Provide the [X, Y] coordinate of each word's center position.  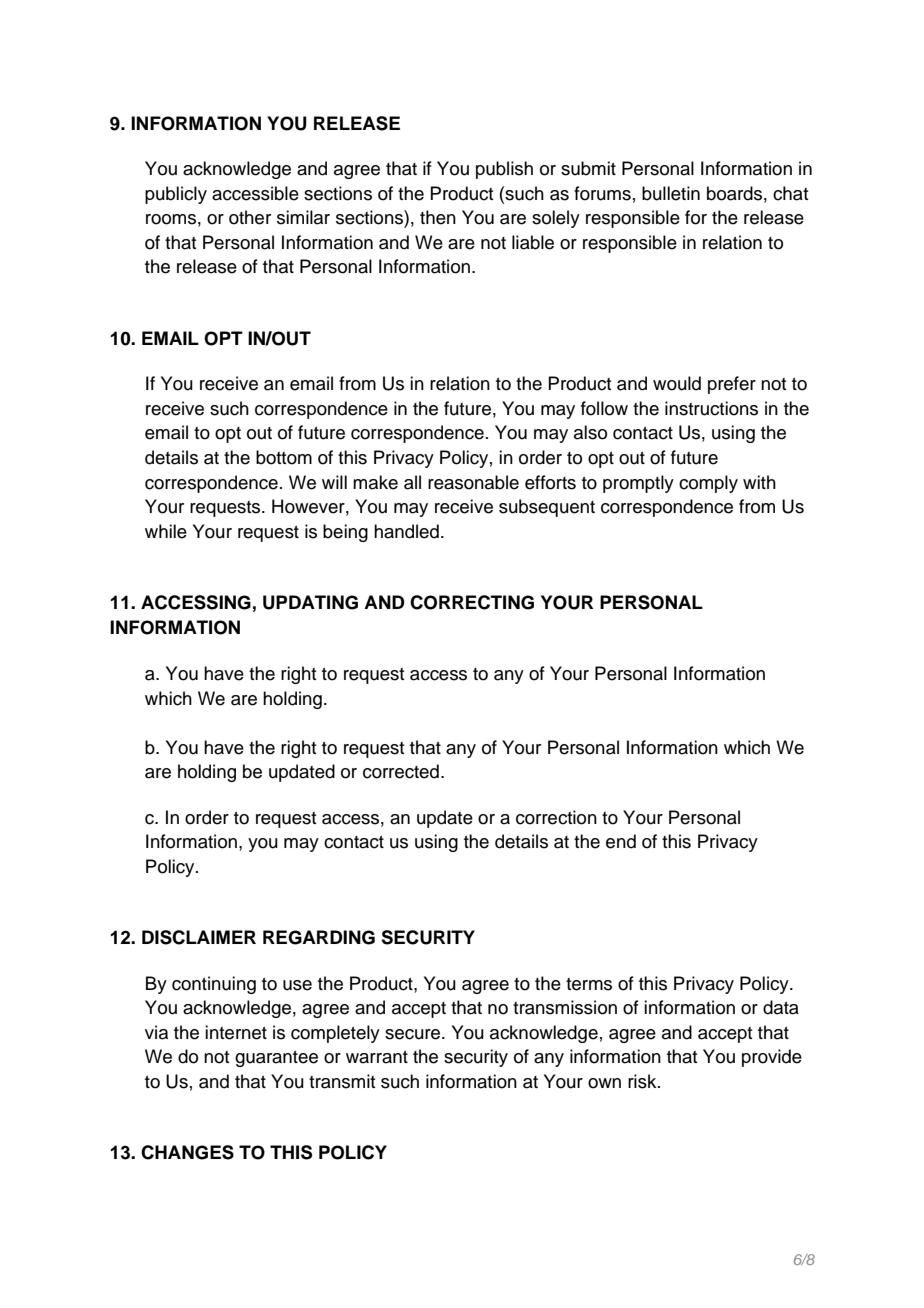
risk [643, 1081]
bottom [284, 457]
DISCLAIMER [199, 937]
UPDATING [310, 602]
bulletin [671, 193]
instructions [711, 408]
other [250, 217]
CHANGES [187, 1152]
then [438, 217]
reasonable [473, 482]
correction [556, 817]
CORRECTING [472, 602]
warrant [377, 1057]
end [621, 841]
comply [708, 484]
